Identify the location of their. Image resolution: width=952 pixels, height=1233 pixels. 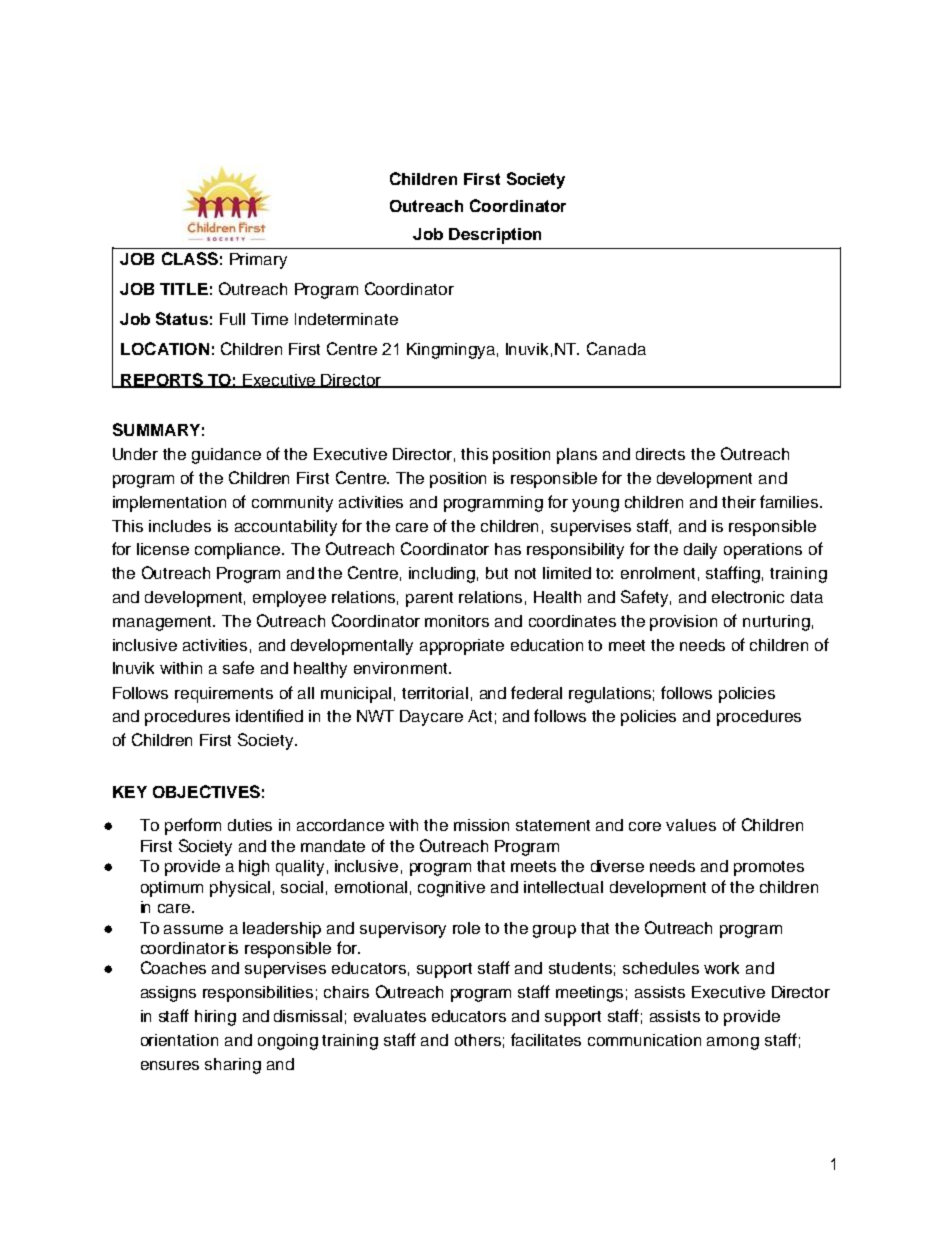
(739, 502).
